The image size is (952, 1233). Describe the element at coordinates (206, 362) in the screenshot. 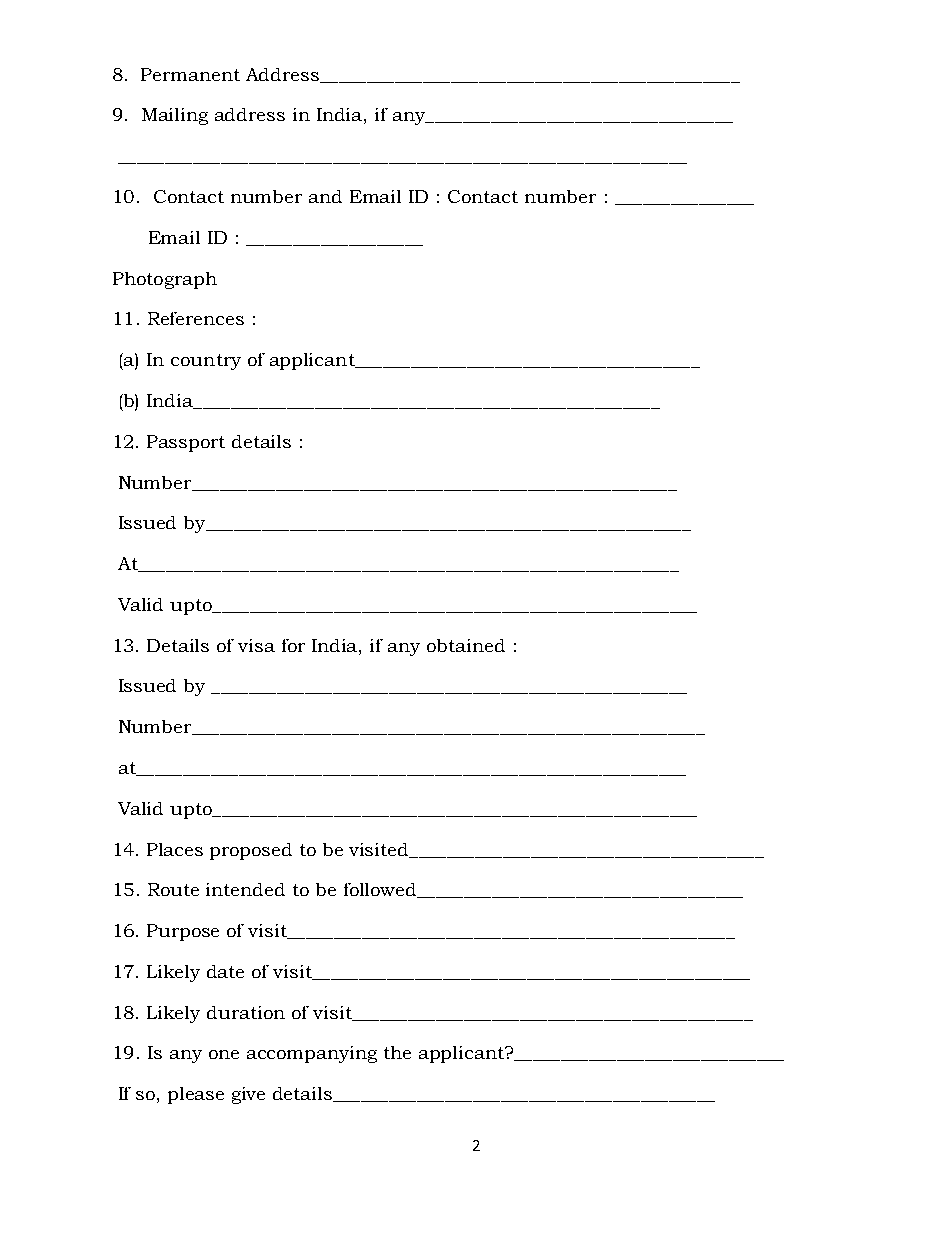

I see `country` at that location.
